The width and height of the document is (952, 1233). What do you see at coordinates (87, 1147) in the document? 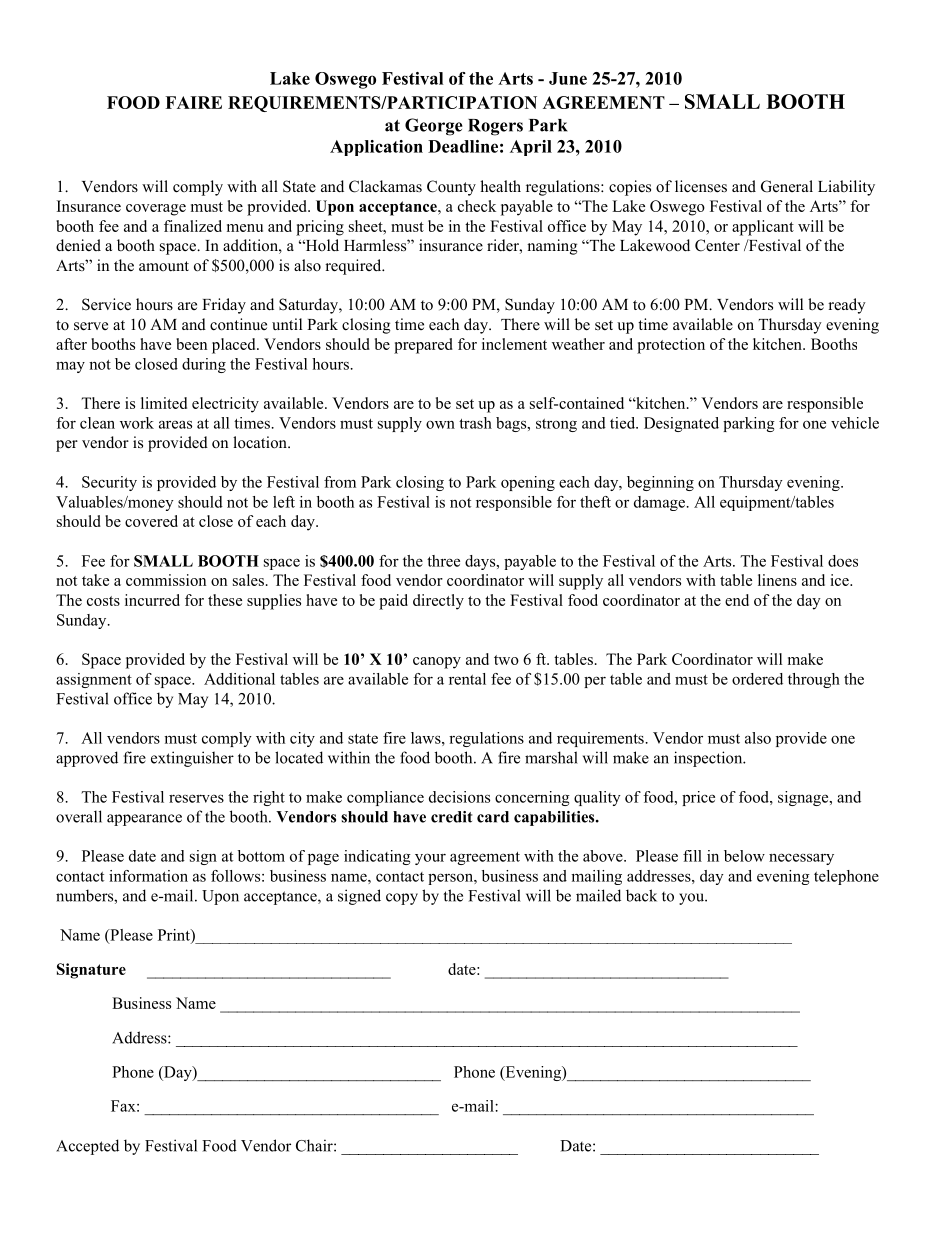
I see `Accepted` at bounding box center [87, 1147].
